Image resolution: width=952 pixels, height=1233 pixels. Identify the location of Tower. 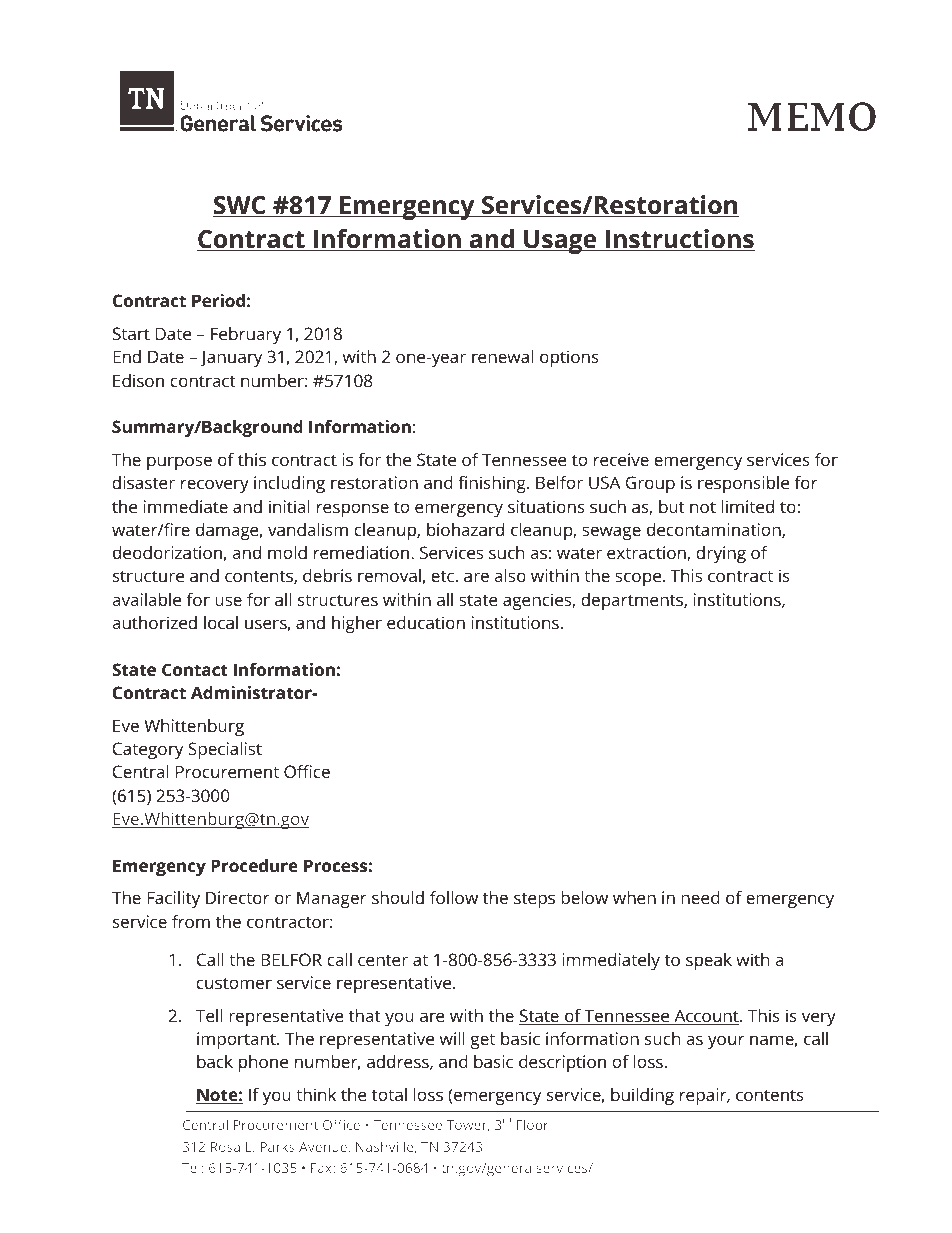
(468, 1126).
